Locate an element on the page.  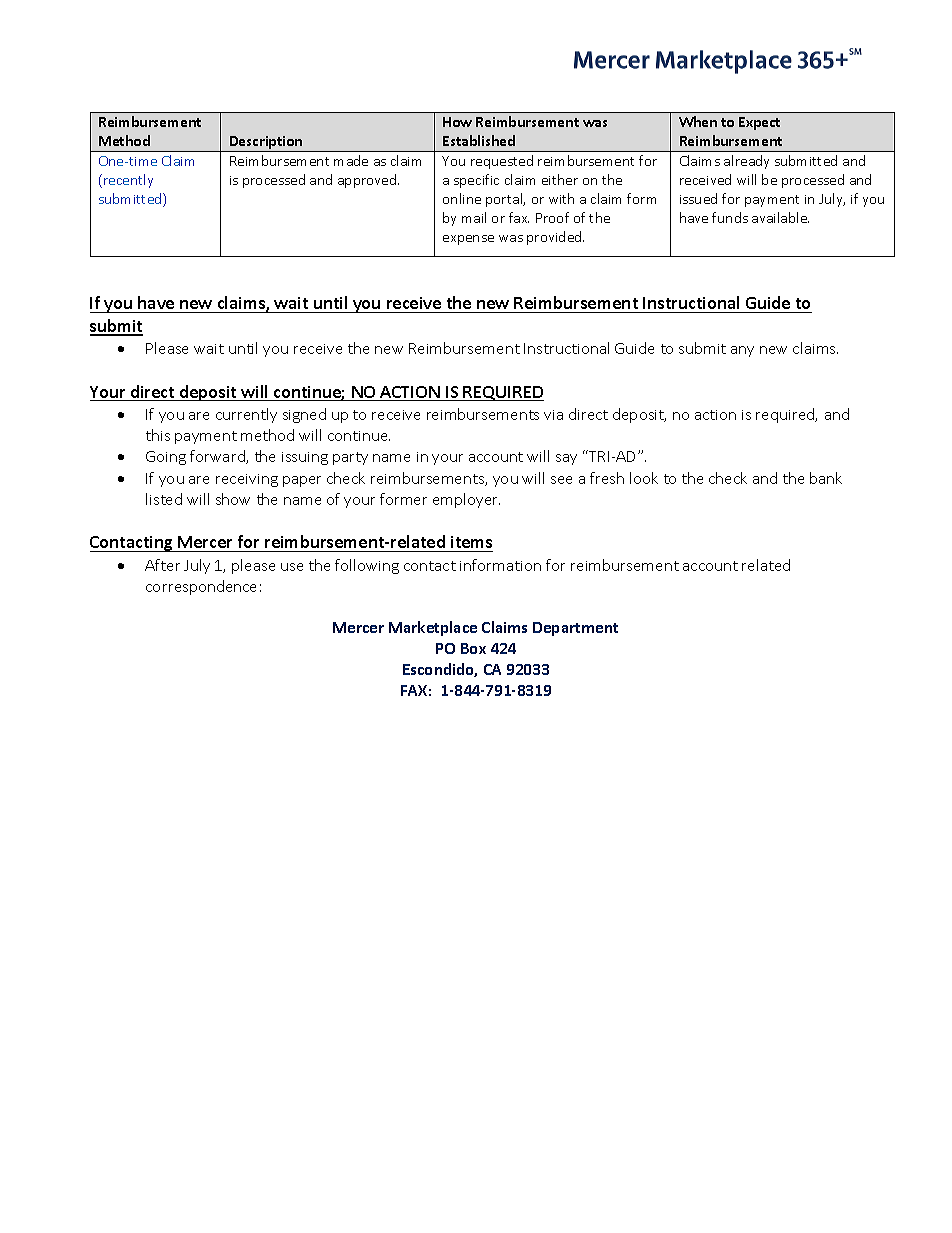
Description is located at coordinates (266, 144).
